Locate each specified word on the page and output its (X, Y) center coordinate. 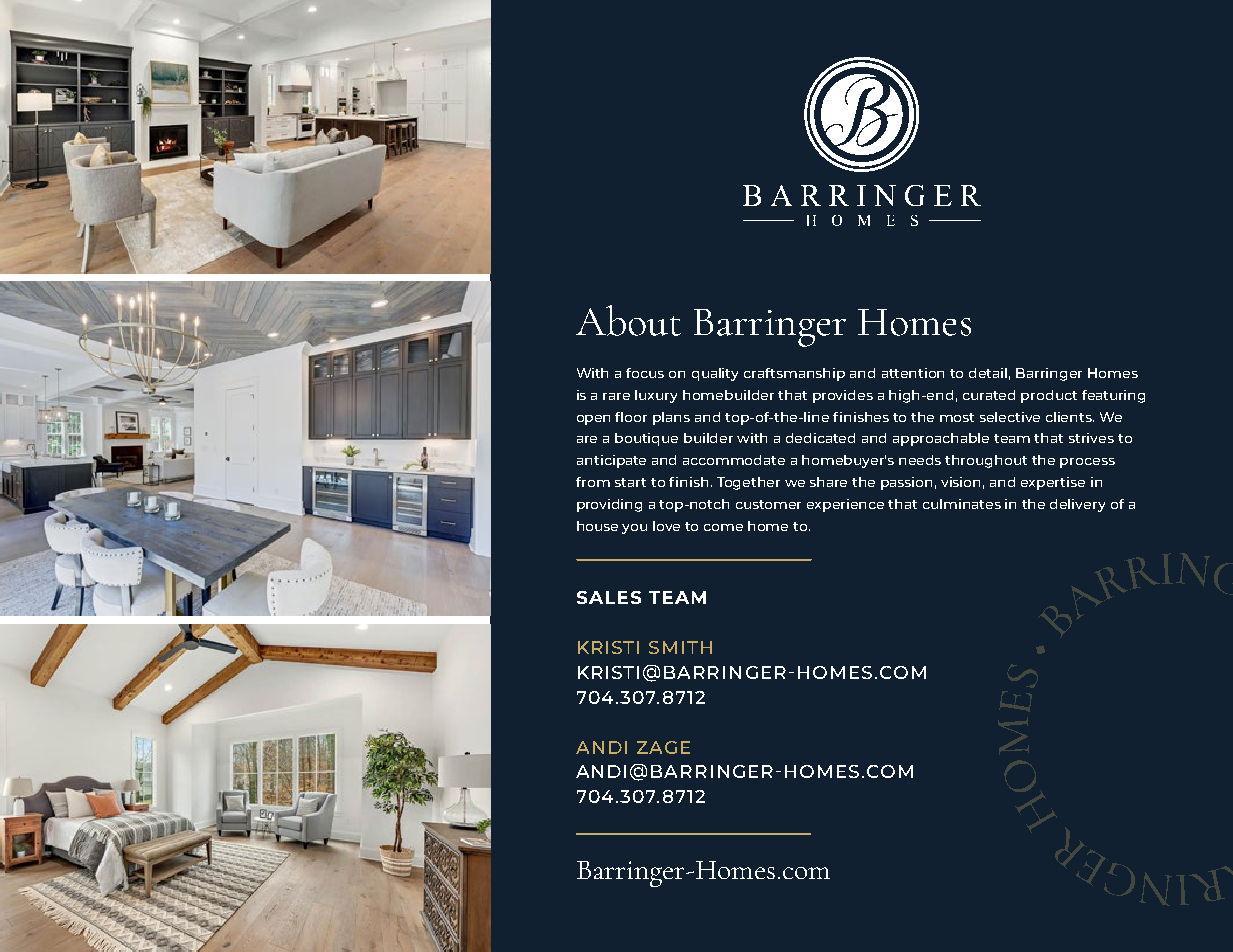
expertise (1053, 483)
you (634, 529)
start (630, 482)
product (1049, 396)
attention (913, 373)
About (628, 320)
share (828, 482)
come (723, 527)
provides (843, 396)
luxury (656, 396)
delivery (1077, 505)
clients (1070, 417)
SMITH (680, 647)
